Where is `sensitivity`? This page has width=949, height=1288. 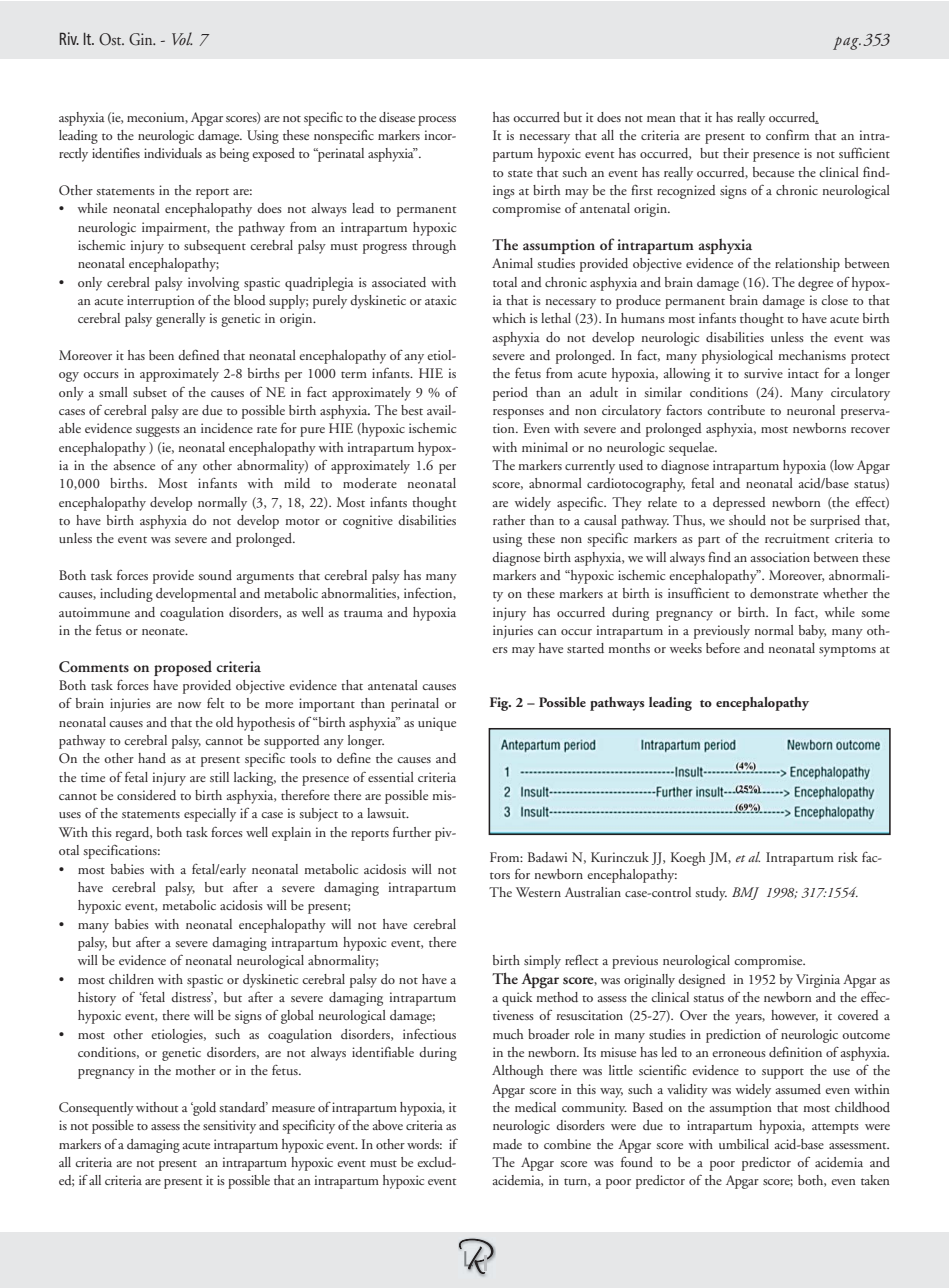
sensitivity is located at coordinates (229, 1127).
